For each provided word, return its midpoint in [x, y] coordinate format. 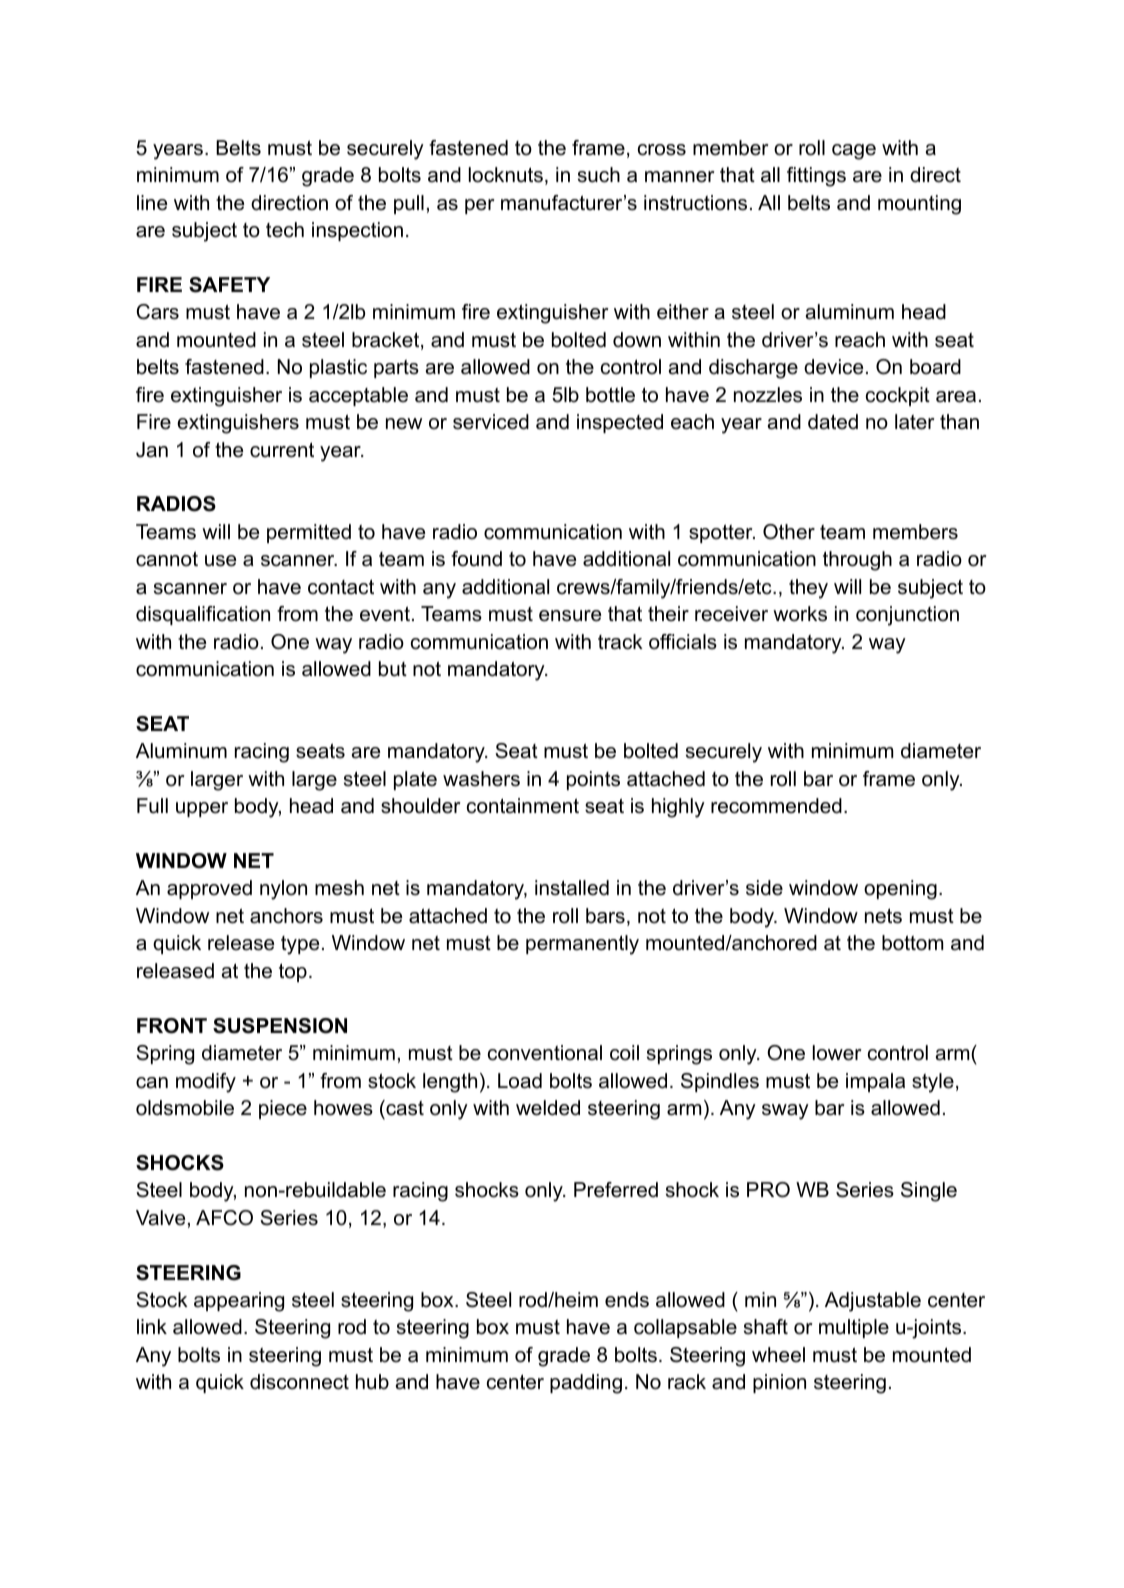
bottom [912, 943]
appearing [239, 1302]
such [599, 175]
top [293, 972]
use [220, 561]
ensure [570, 616]
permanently [582, 945]
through [857, 561]
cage [854, 152]
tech [285, 230]
